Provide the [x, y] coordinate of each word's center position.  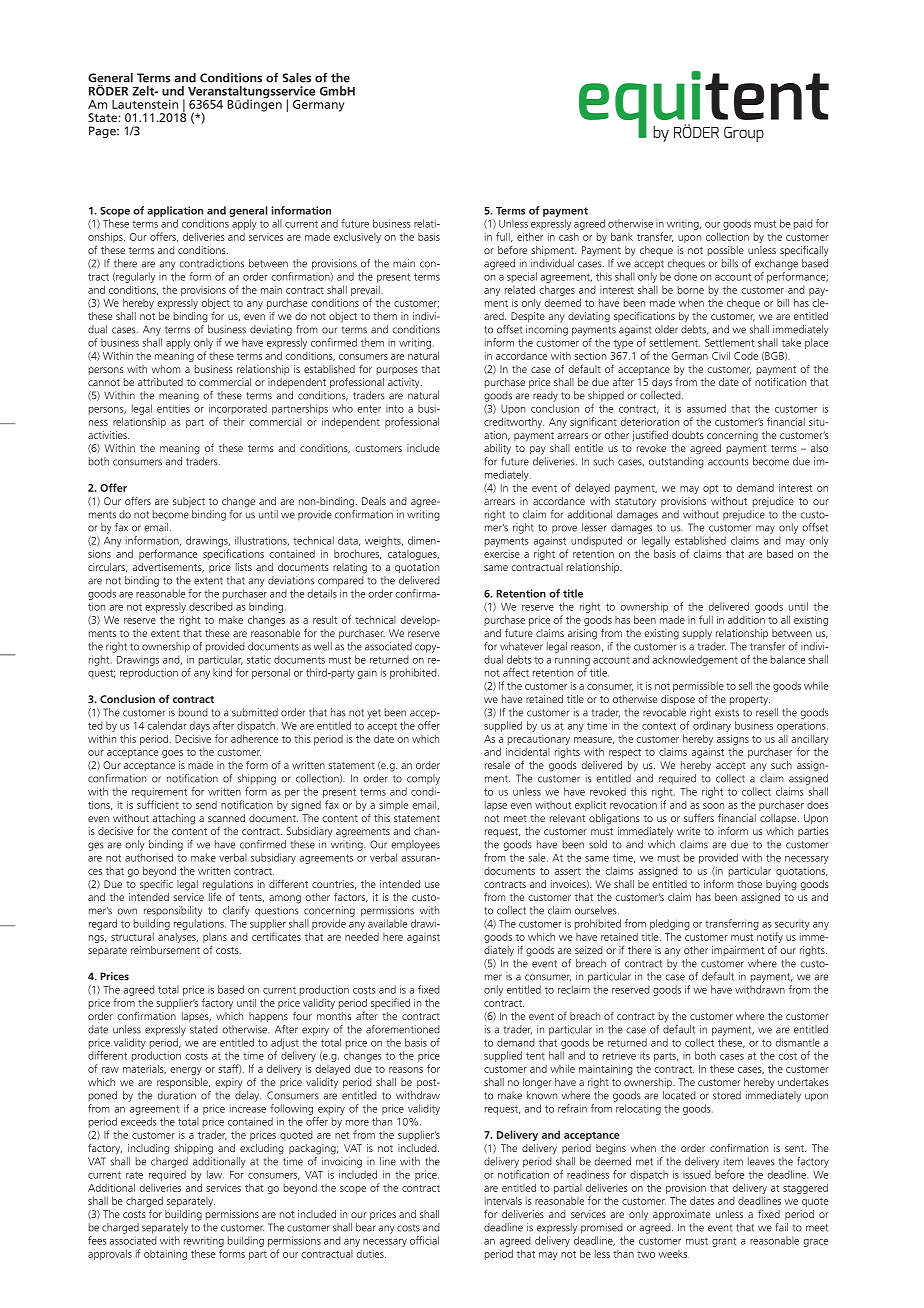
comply [423, 779]
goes [172, 754]
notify [770, 939]
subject [189, 502]
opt [711, 489]
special [522, 277]
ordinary [712, 726]
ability [497, 449]
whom [166, 369]
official [424, 1240]
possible [726, 251]
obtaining [165, 1255]
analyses [178, 937]
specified [390, 1003]
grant [724, 1242]
